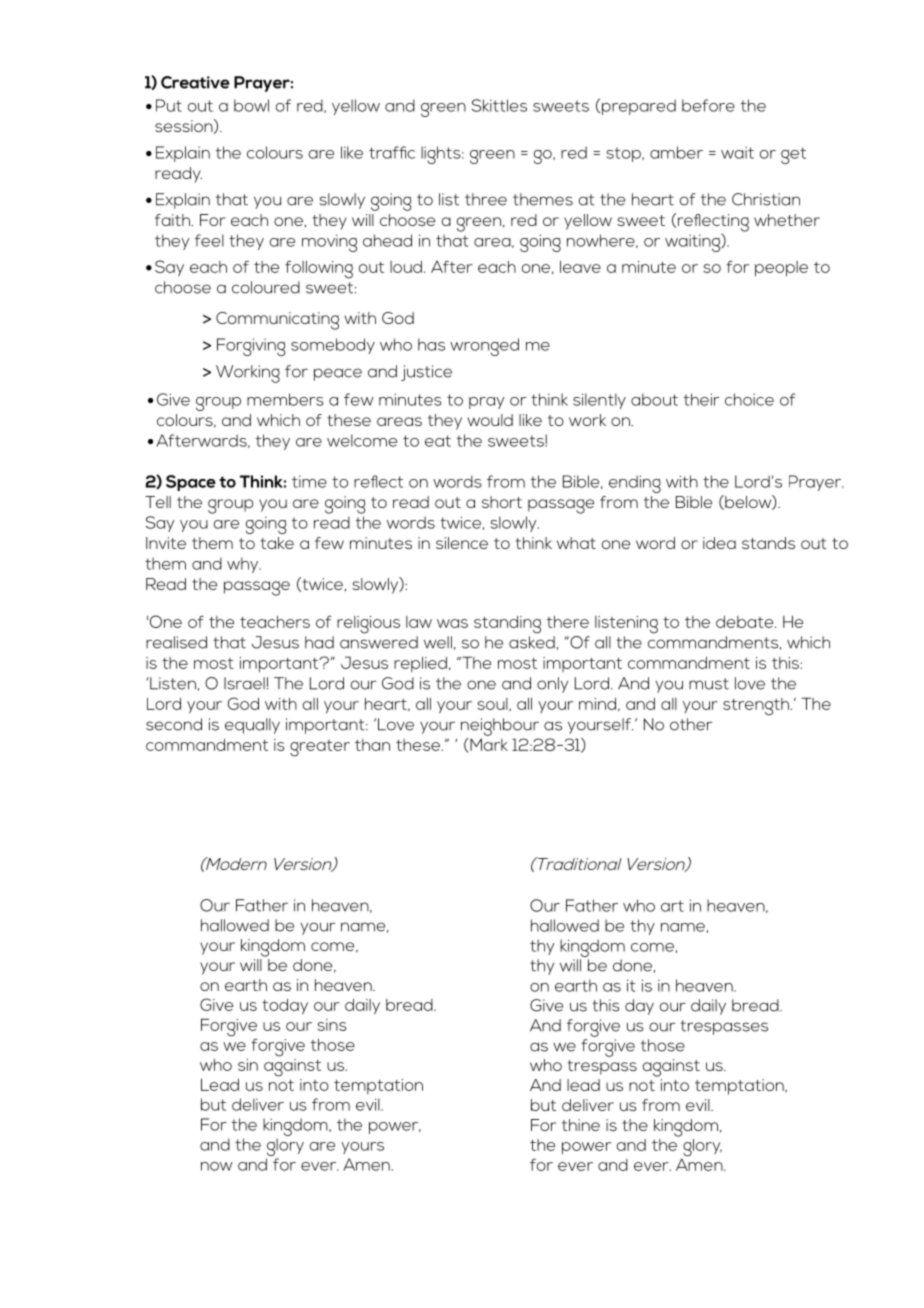  I want to click on was, so click(452, 623).
